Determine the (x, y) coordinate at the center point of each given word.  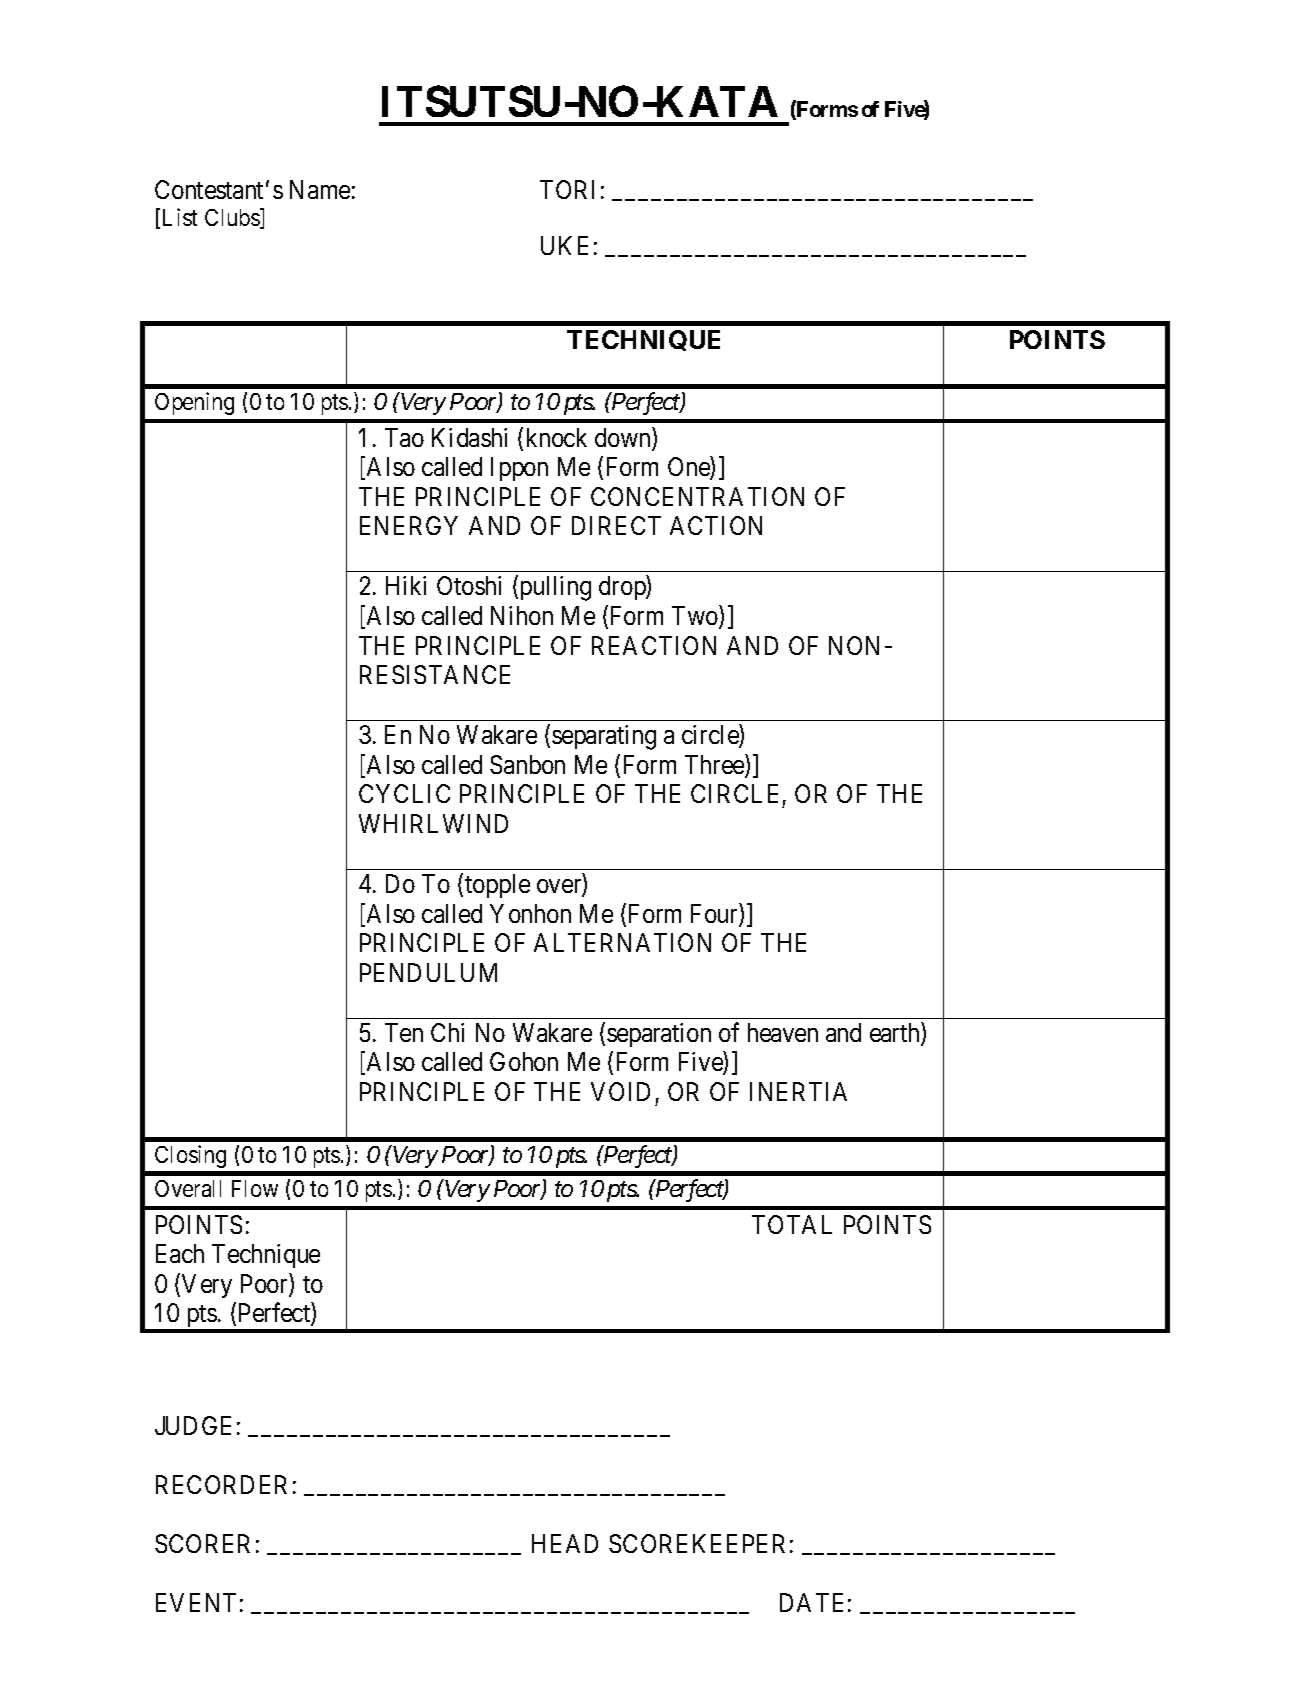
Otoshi (469, 585)
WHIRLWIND (433, 823)
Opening (194, 403)
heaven (783, 1032)
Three (715, 765)
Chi (447, 1032)
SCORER (202, 1543)
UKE (564, 245)
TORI (567, 189)
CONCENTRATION (697, 496)
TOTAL (792, 1224)
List (180, 217)
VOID (620, 1091)
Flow (255, 1188)
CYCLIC (404, 793)
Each (180, 1253)
